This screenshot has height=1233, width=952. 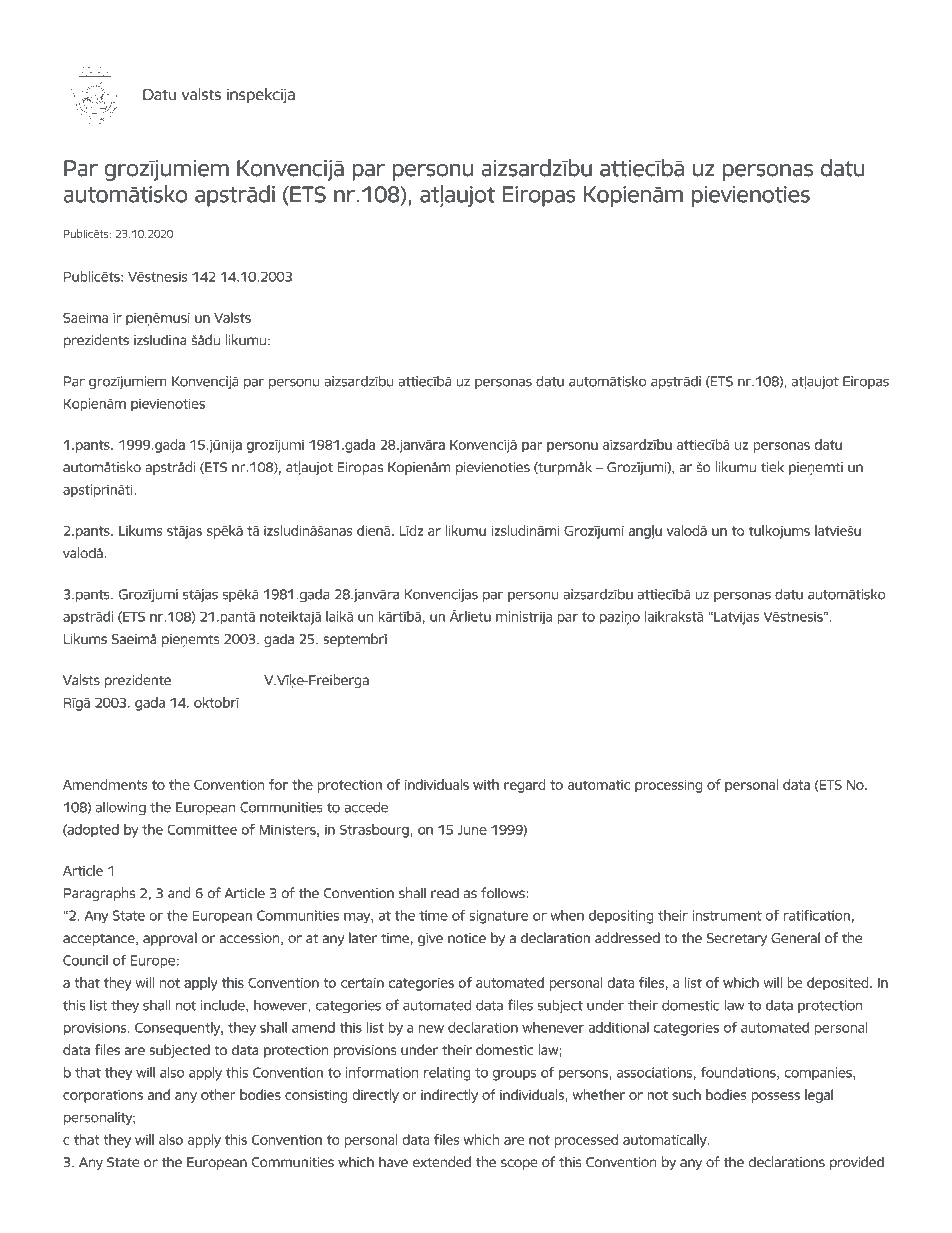 I want to click on with, so click(x=486, y=784).
